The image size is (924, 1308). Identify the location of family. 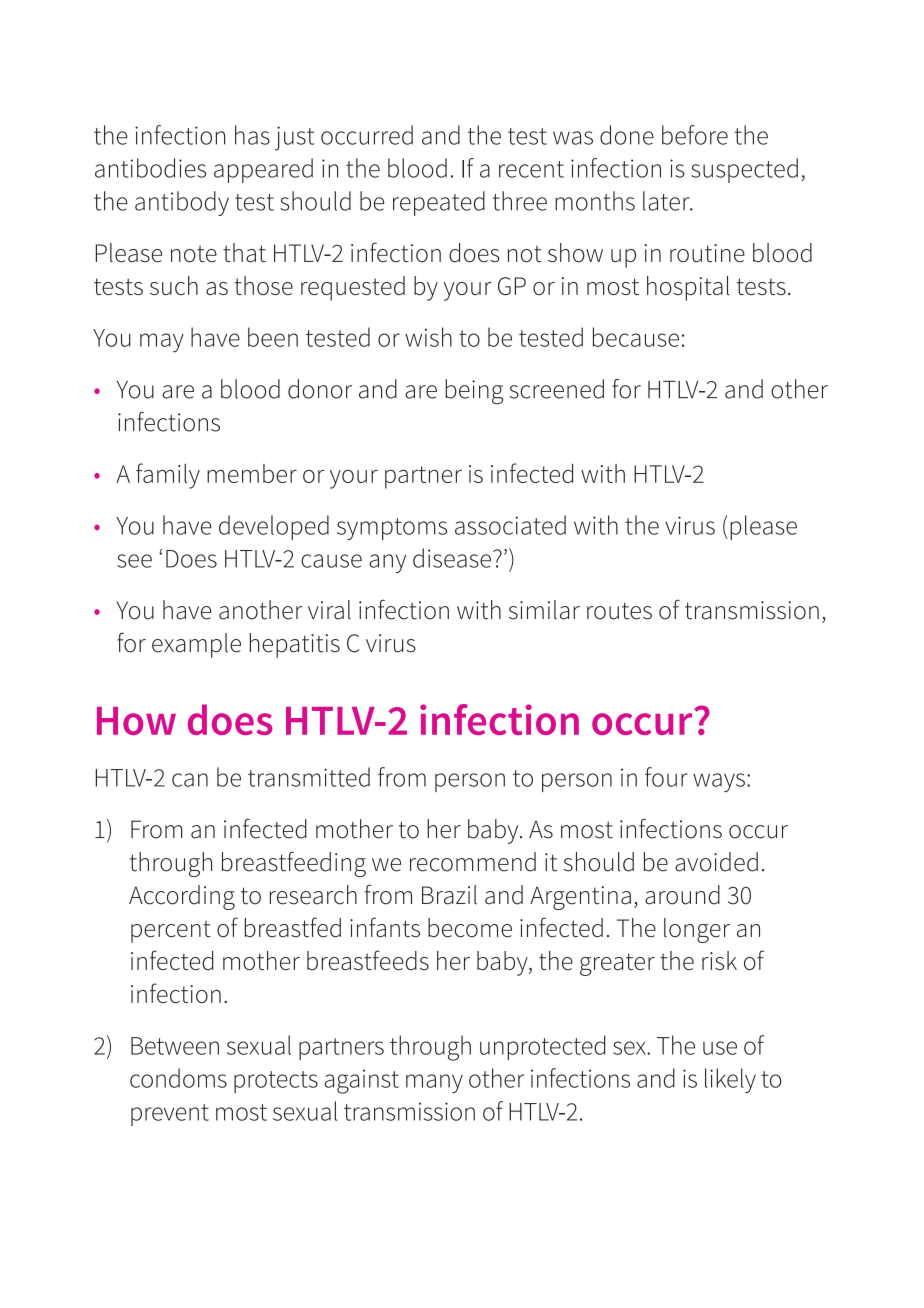
(168, 476).
